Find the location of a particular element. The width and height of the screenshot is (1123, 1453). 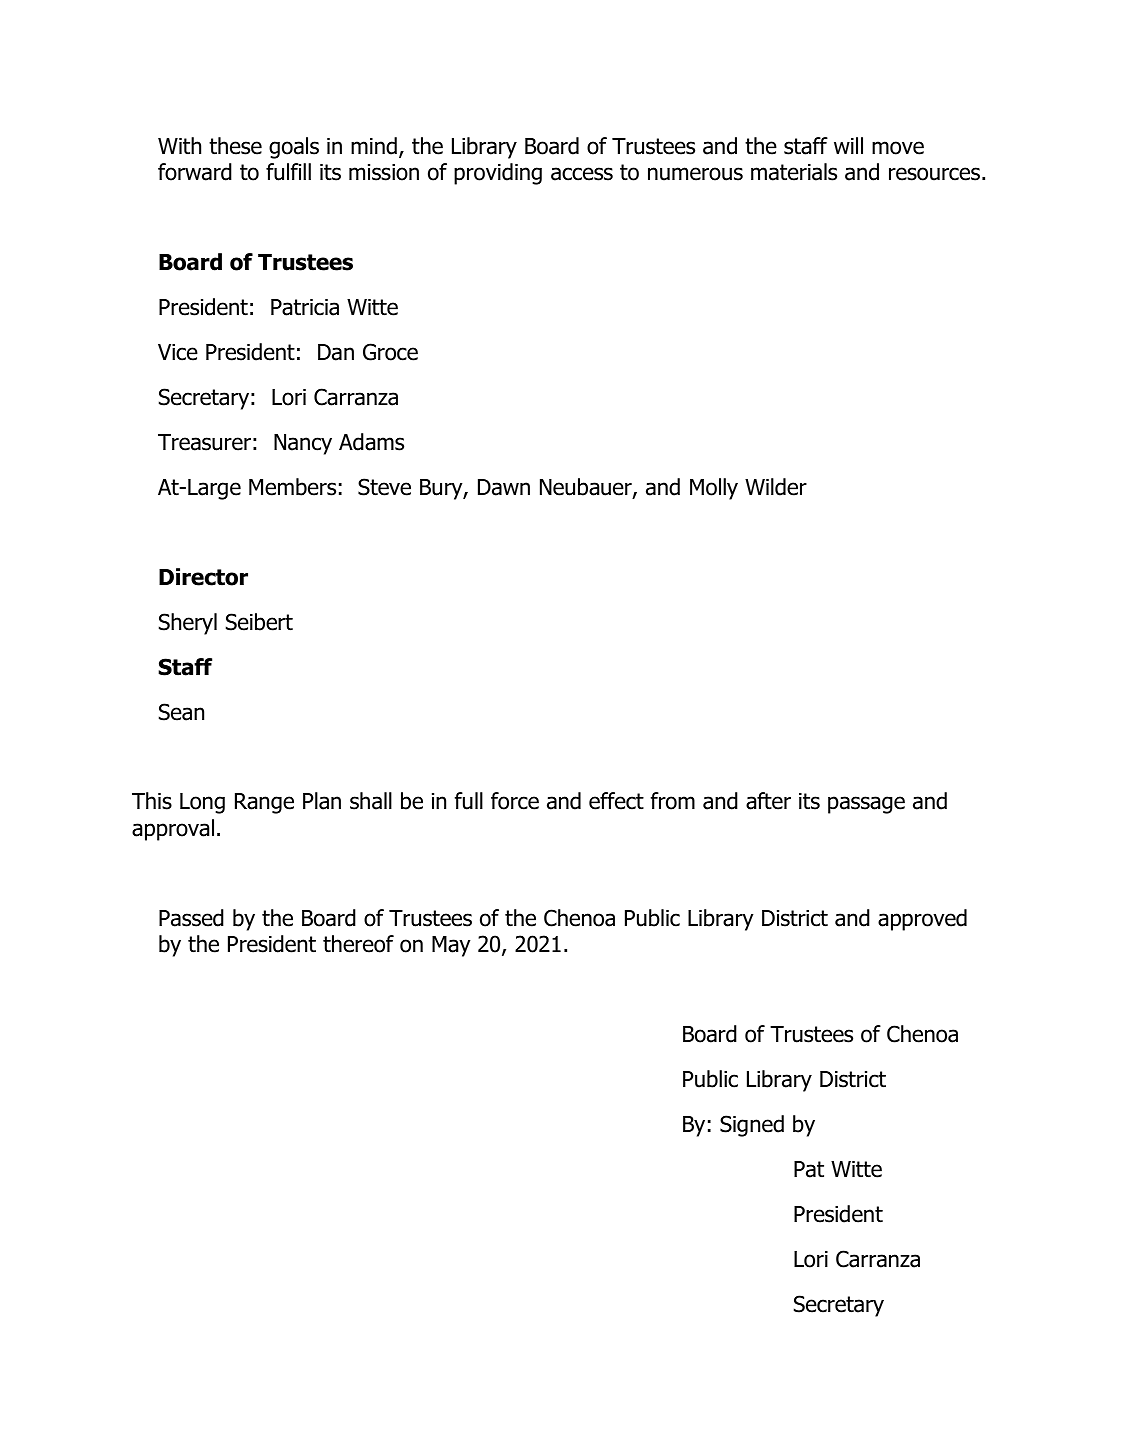

Wilder is located at coordinates (776, 487).
